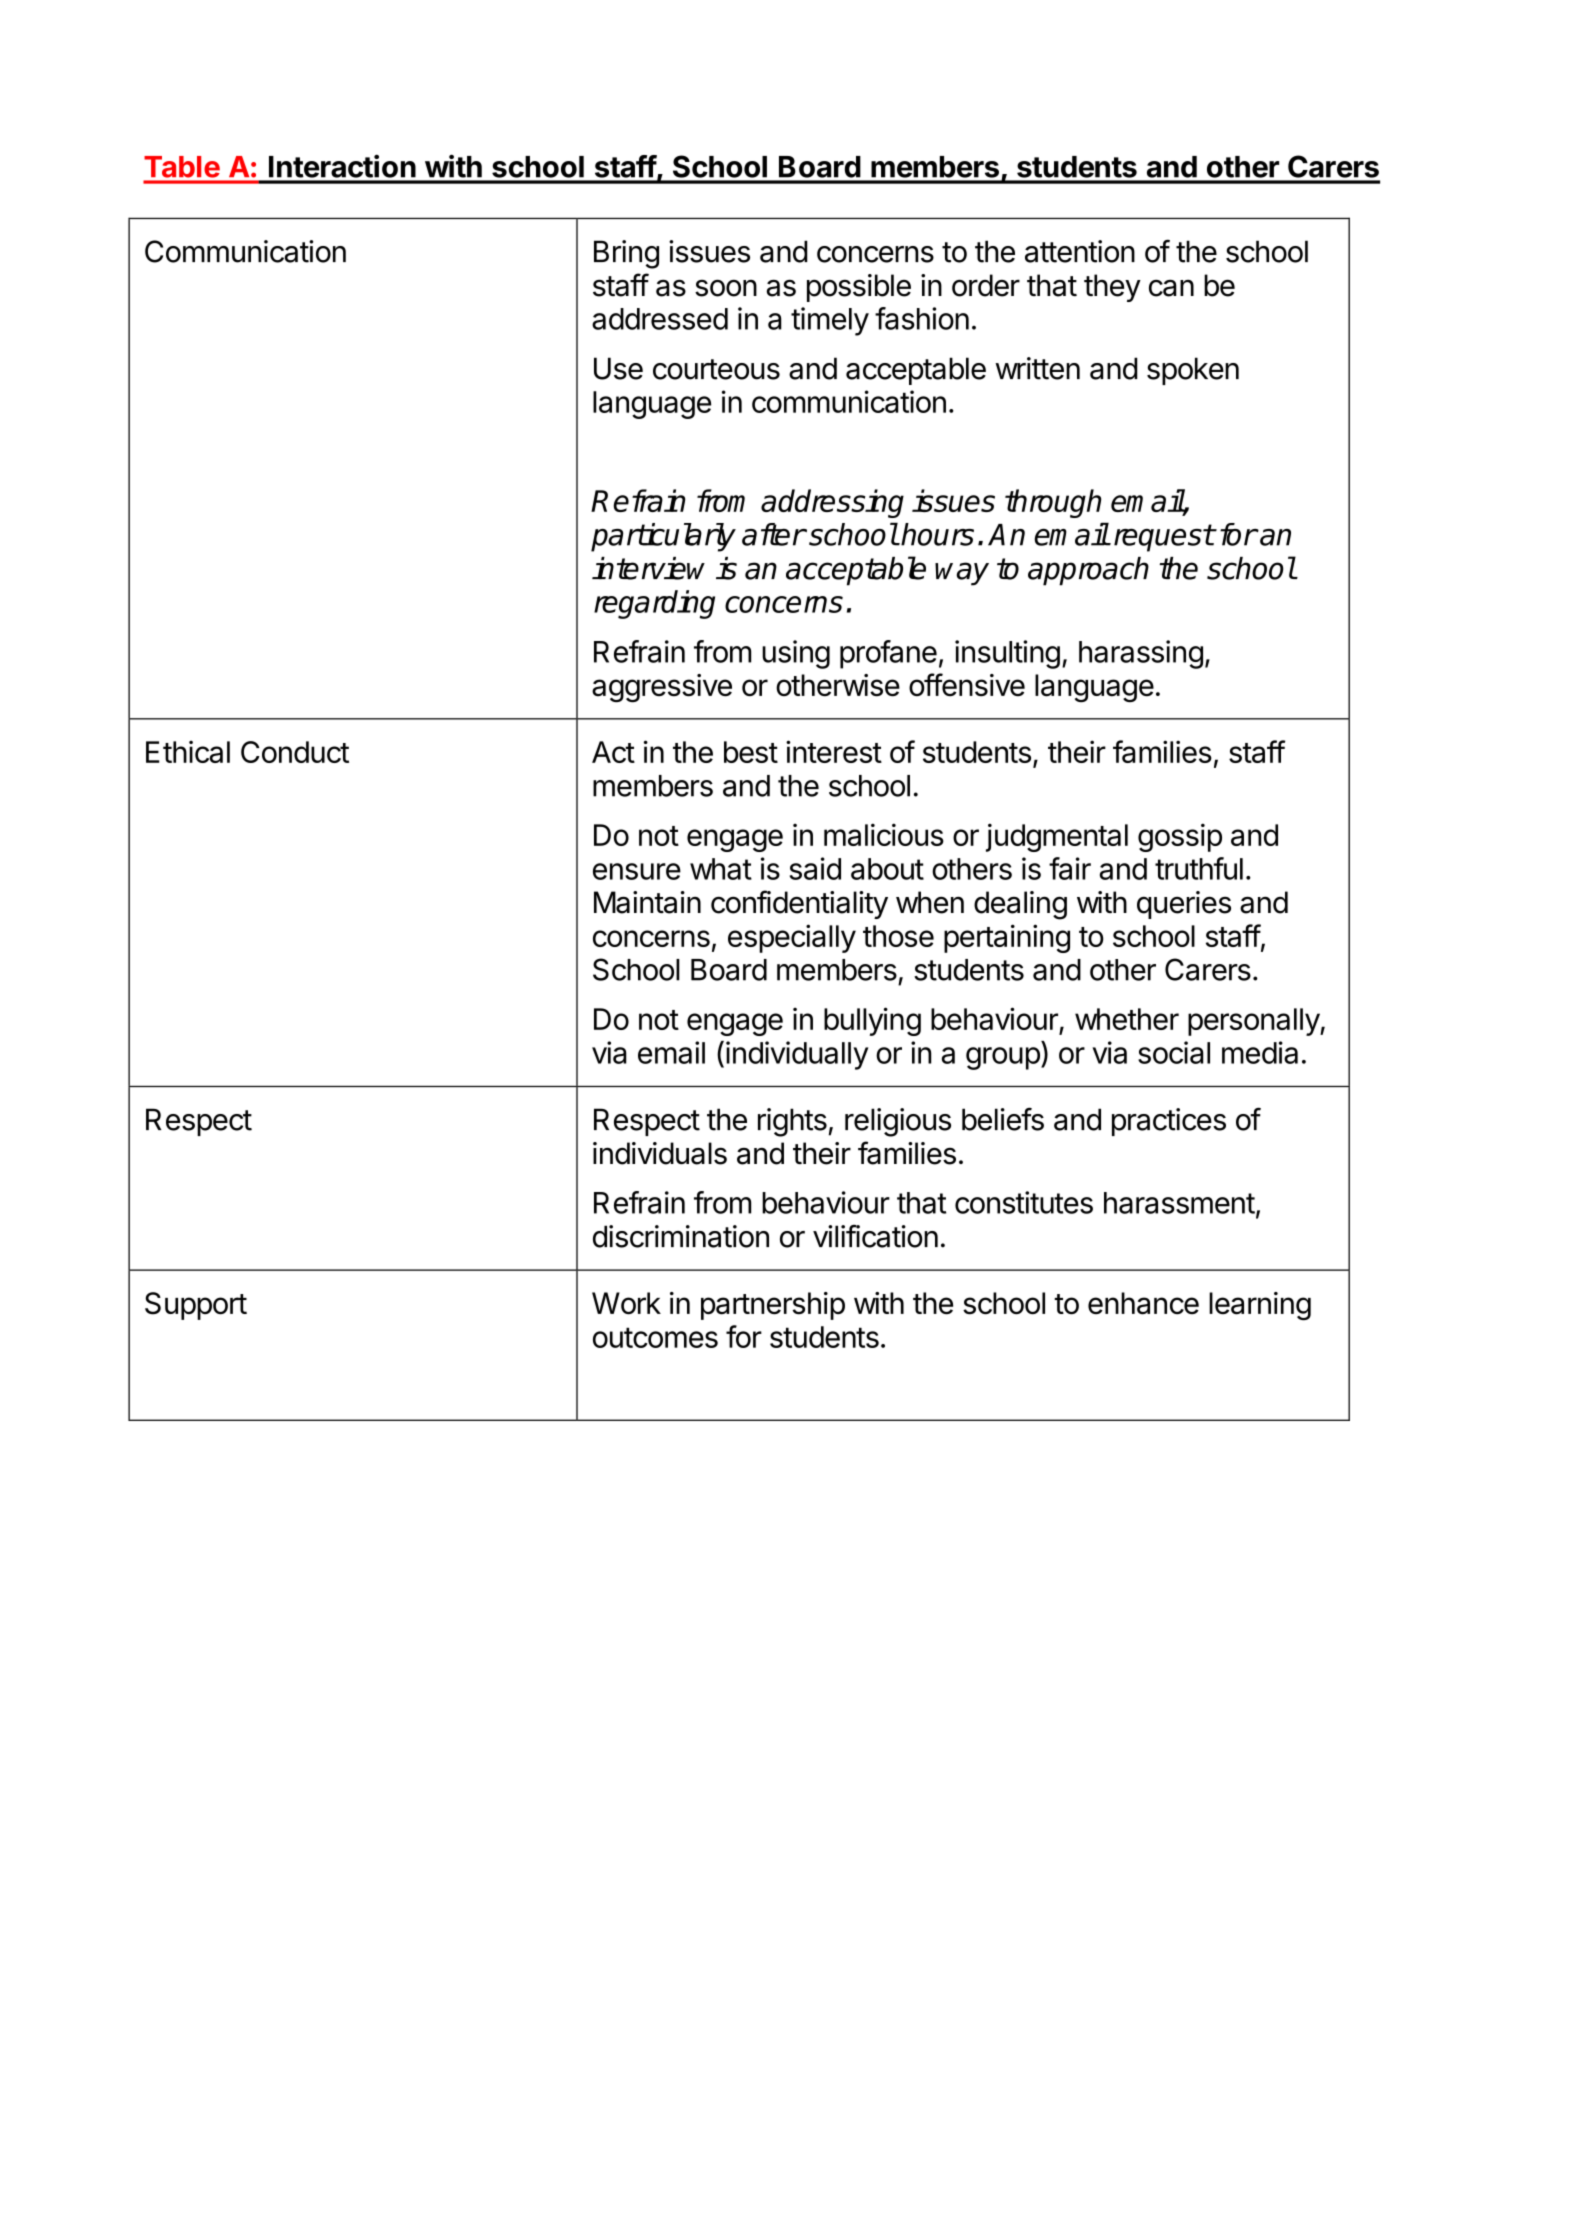  What do you see at coordinates (1143, 1303) in the page?
I see `enhance` at bounding box center [1143, 1303].
